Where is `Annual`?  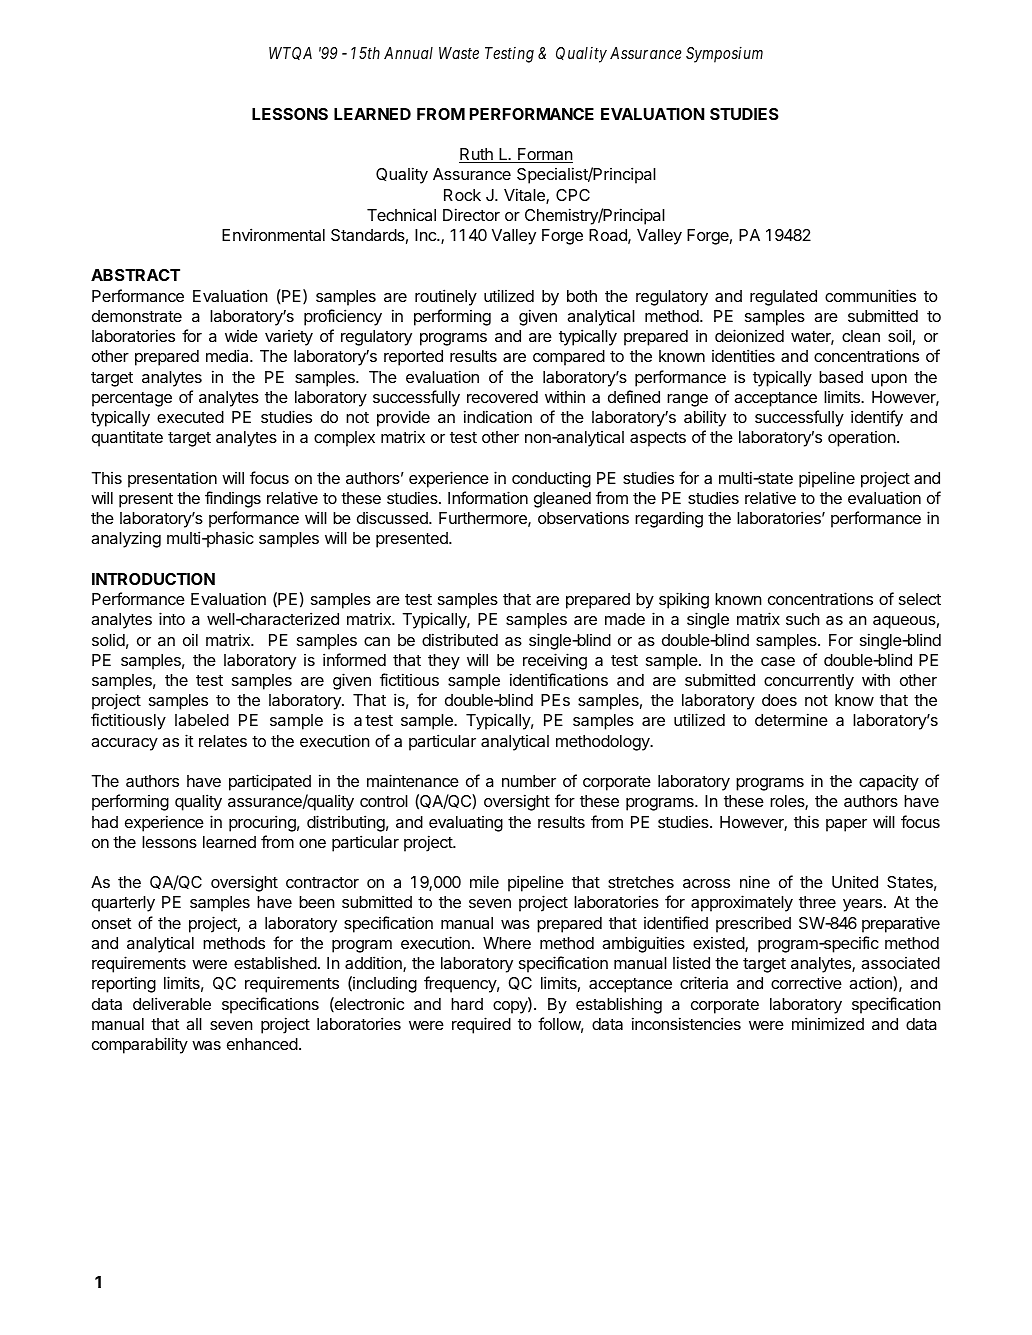
Annual is located at coordinates (408, 53).
